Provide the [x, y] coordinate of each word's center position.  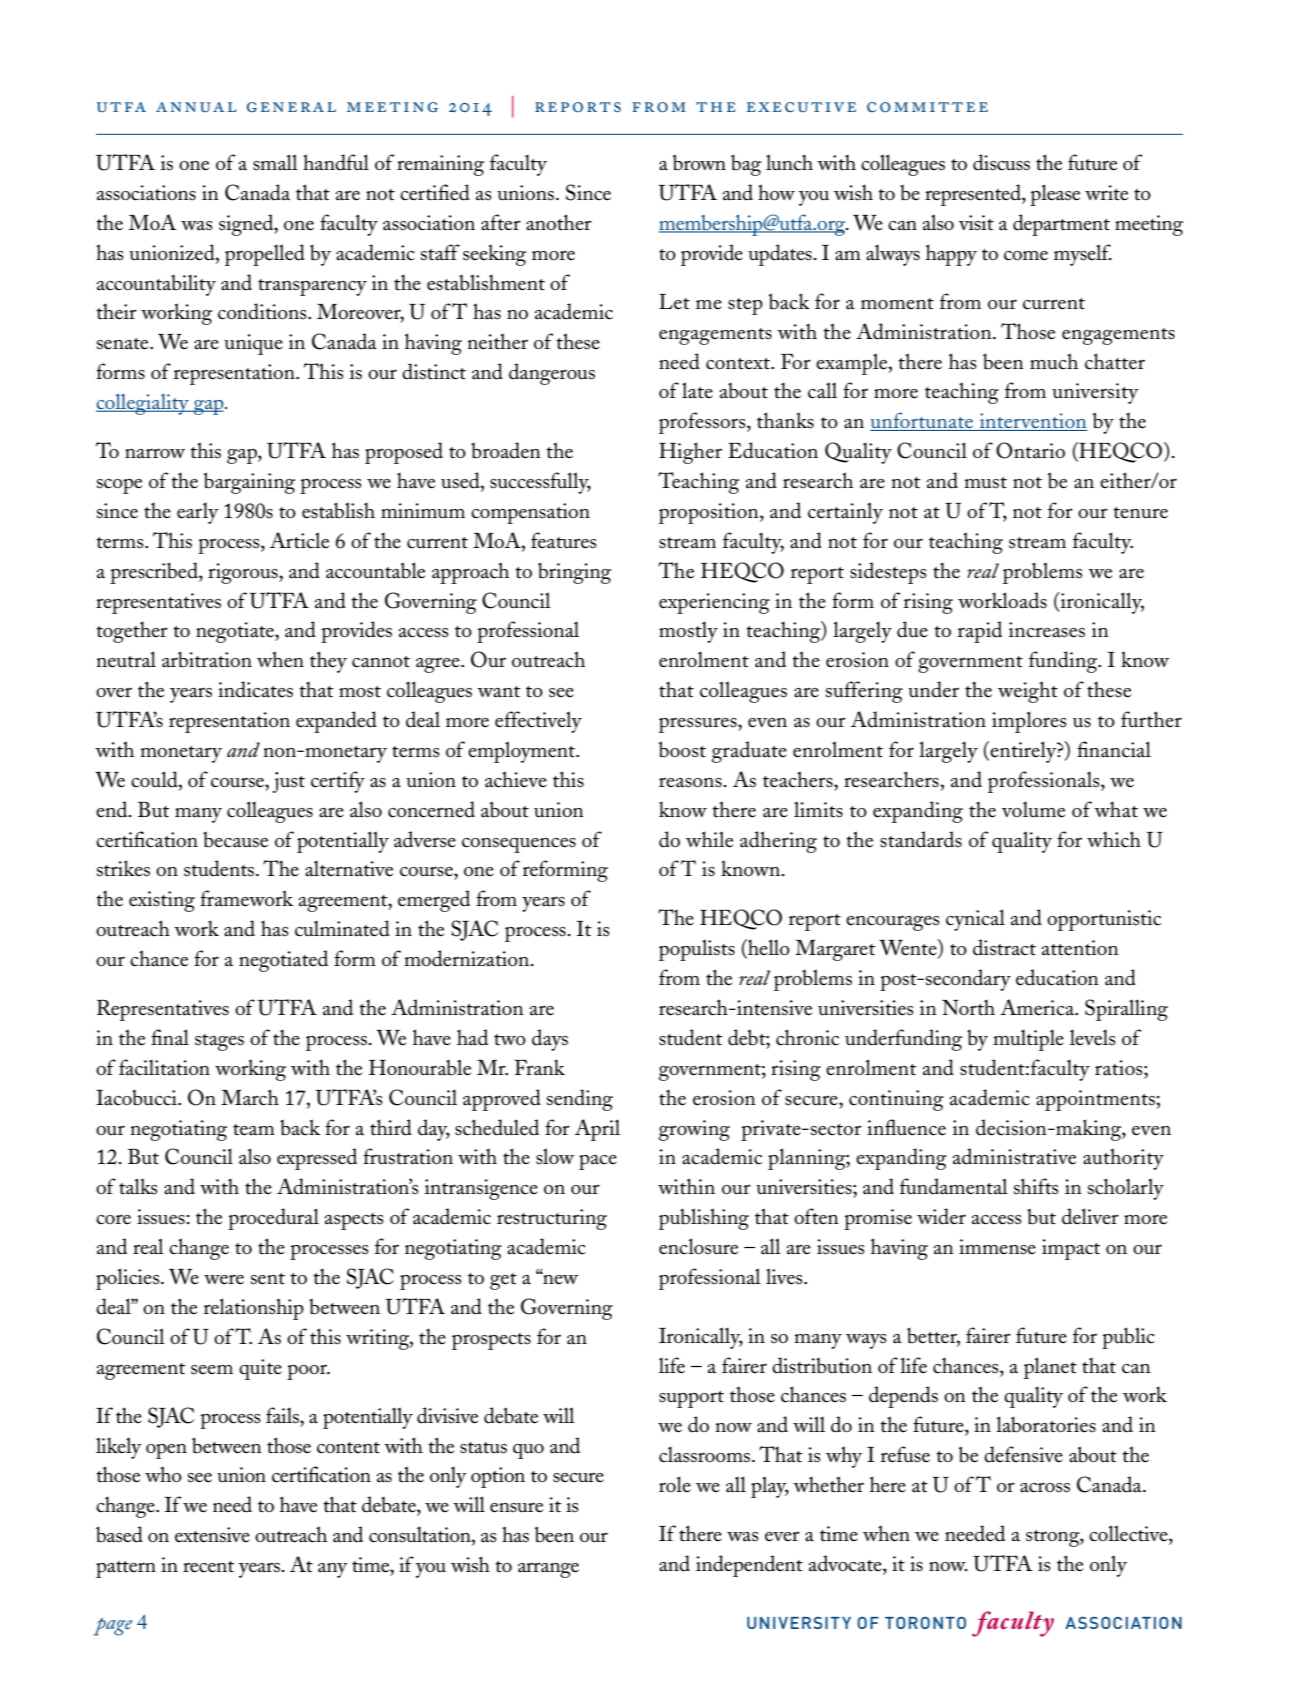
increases [1047, 630]
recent [208, 1567]
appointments [1096, 1100]
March [250, 1097]
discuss [1001, 162]
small [275, 162]
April [597, 1130]
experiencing [714, 603]
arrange [548, 1570]
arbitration [207, 659]
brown [699, 162]
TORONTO [925, 1623]
